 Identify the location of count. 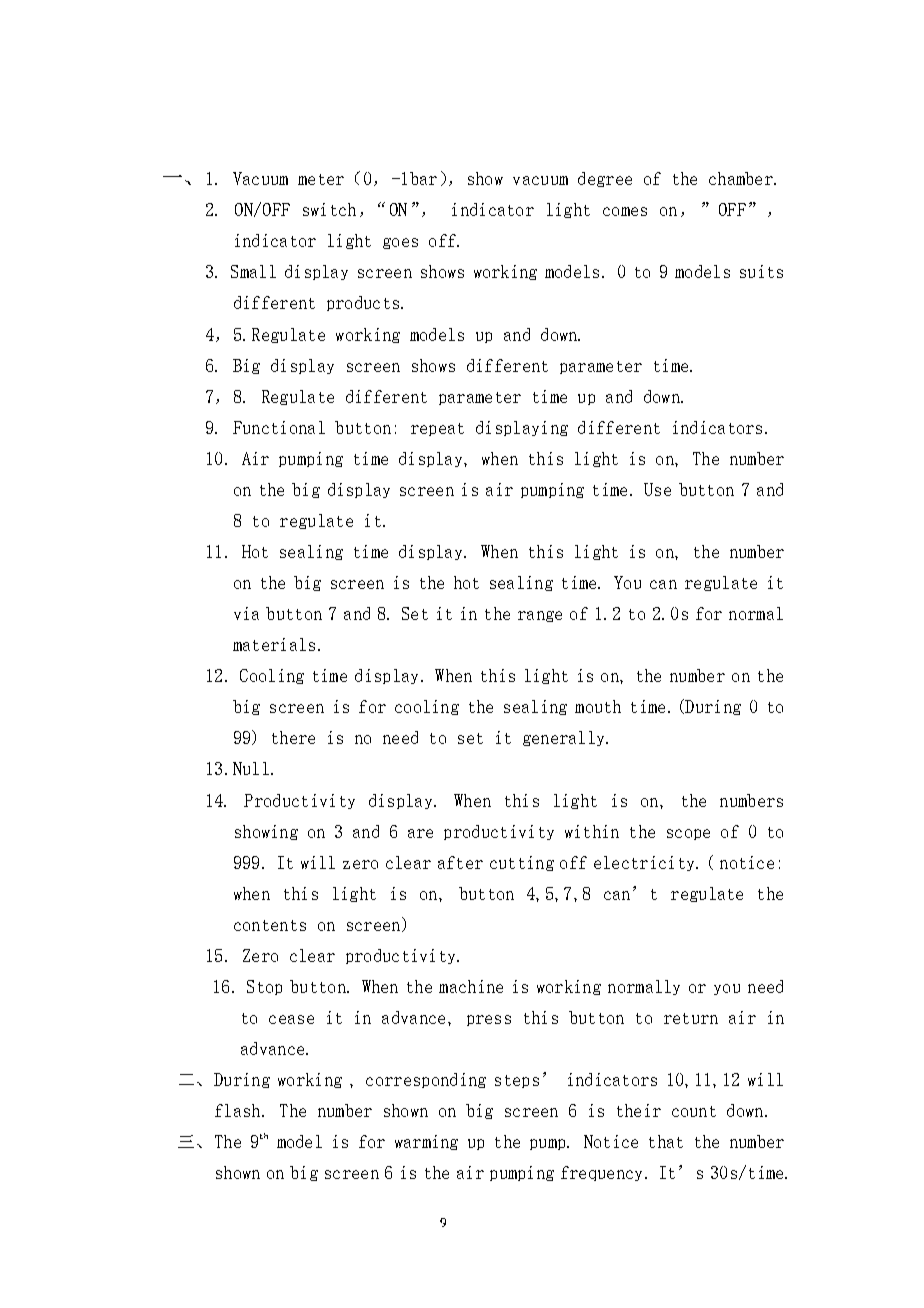
(694, 1111).
